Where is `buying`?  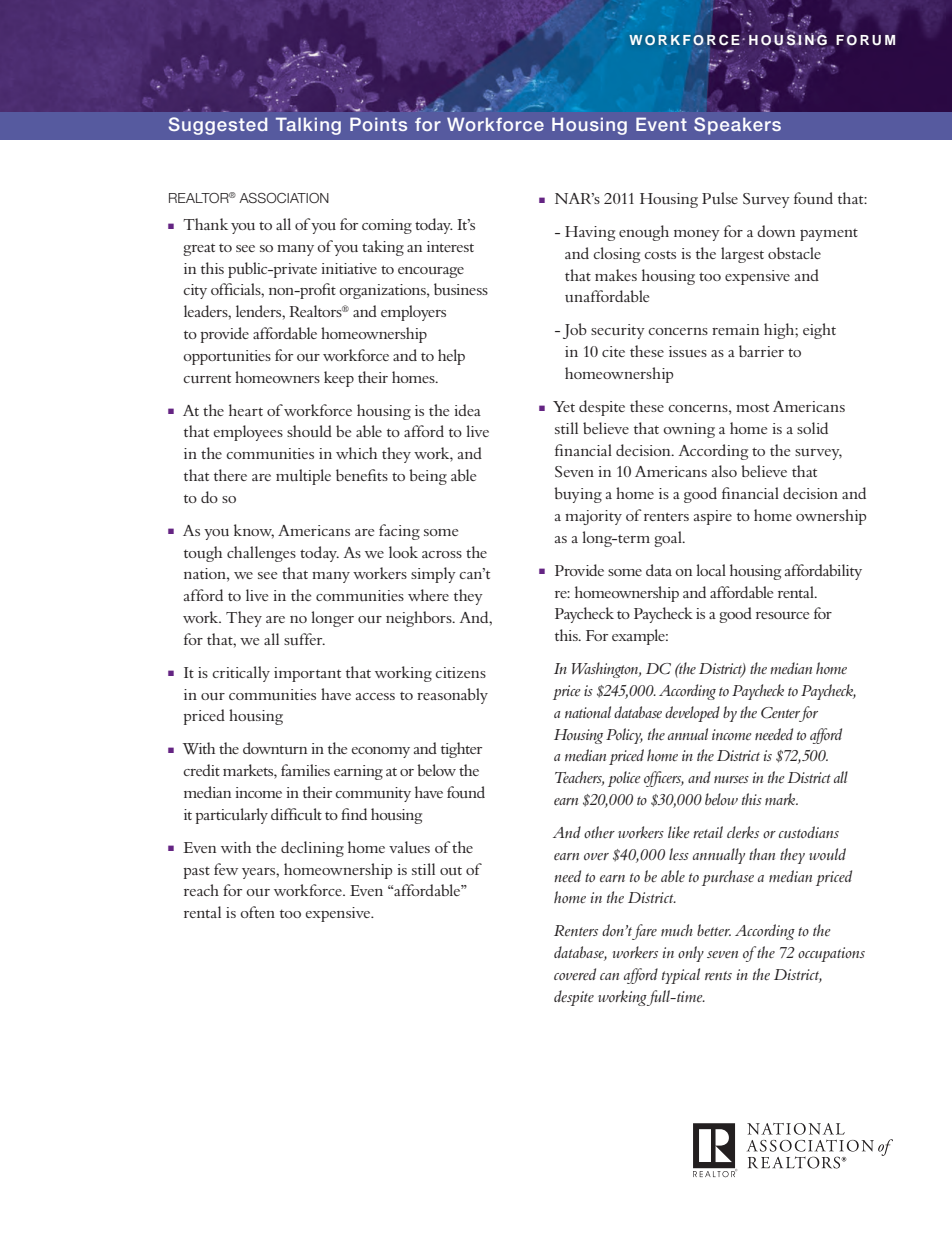
buying is located at coordinates (578, 495).
